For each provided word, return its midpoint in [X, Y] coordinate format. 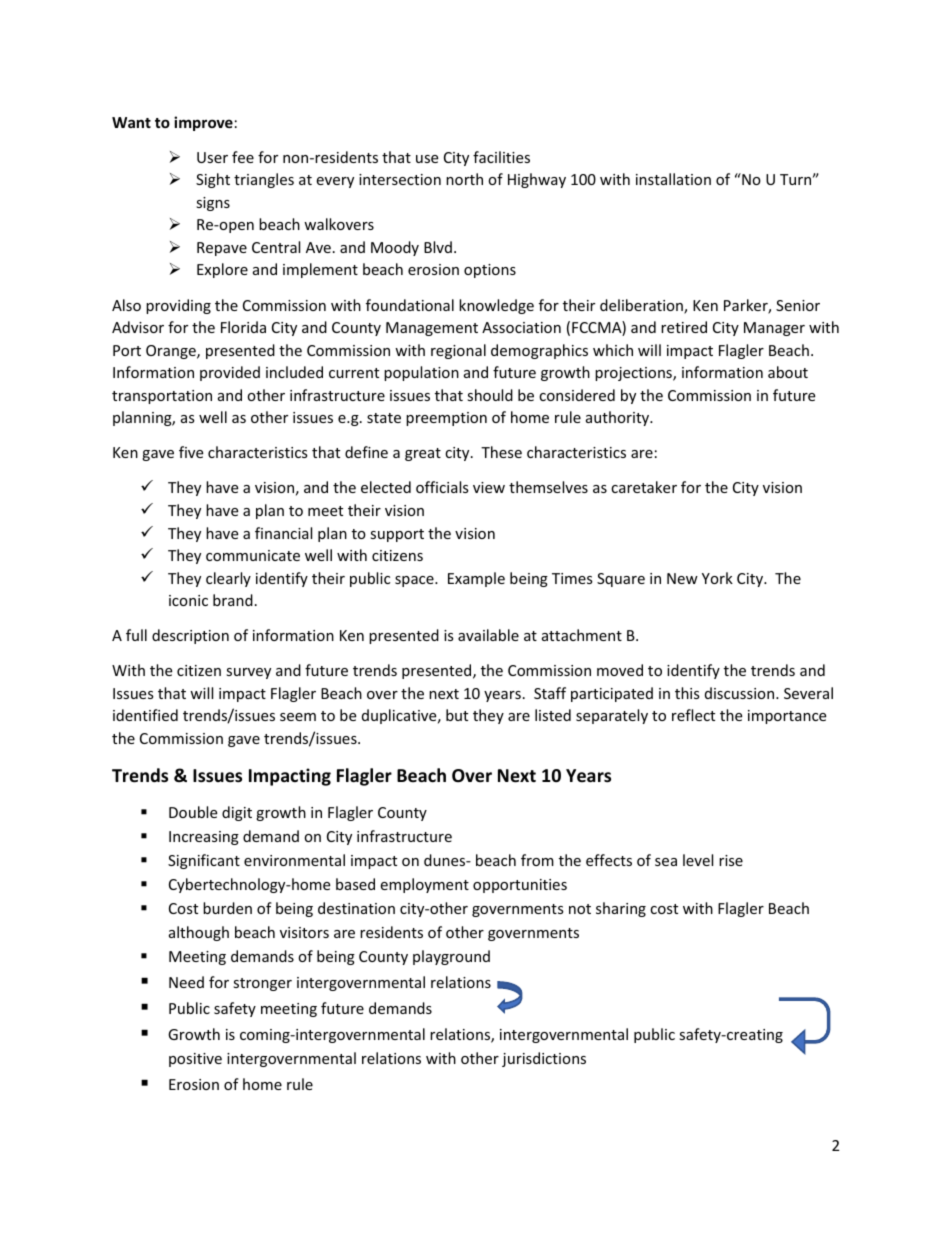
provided [230, 373]
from [537, 860]
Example [476, 579]
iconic [188, 600]
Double [193, 812]
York [717, 578]
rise [731, 860]
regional [458, 351]
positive [195, 1060]
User [212, 157]
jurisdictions [544, 1059]
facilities [501, 157]
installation [673, 179]
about [788, 372]
